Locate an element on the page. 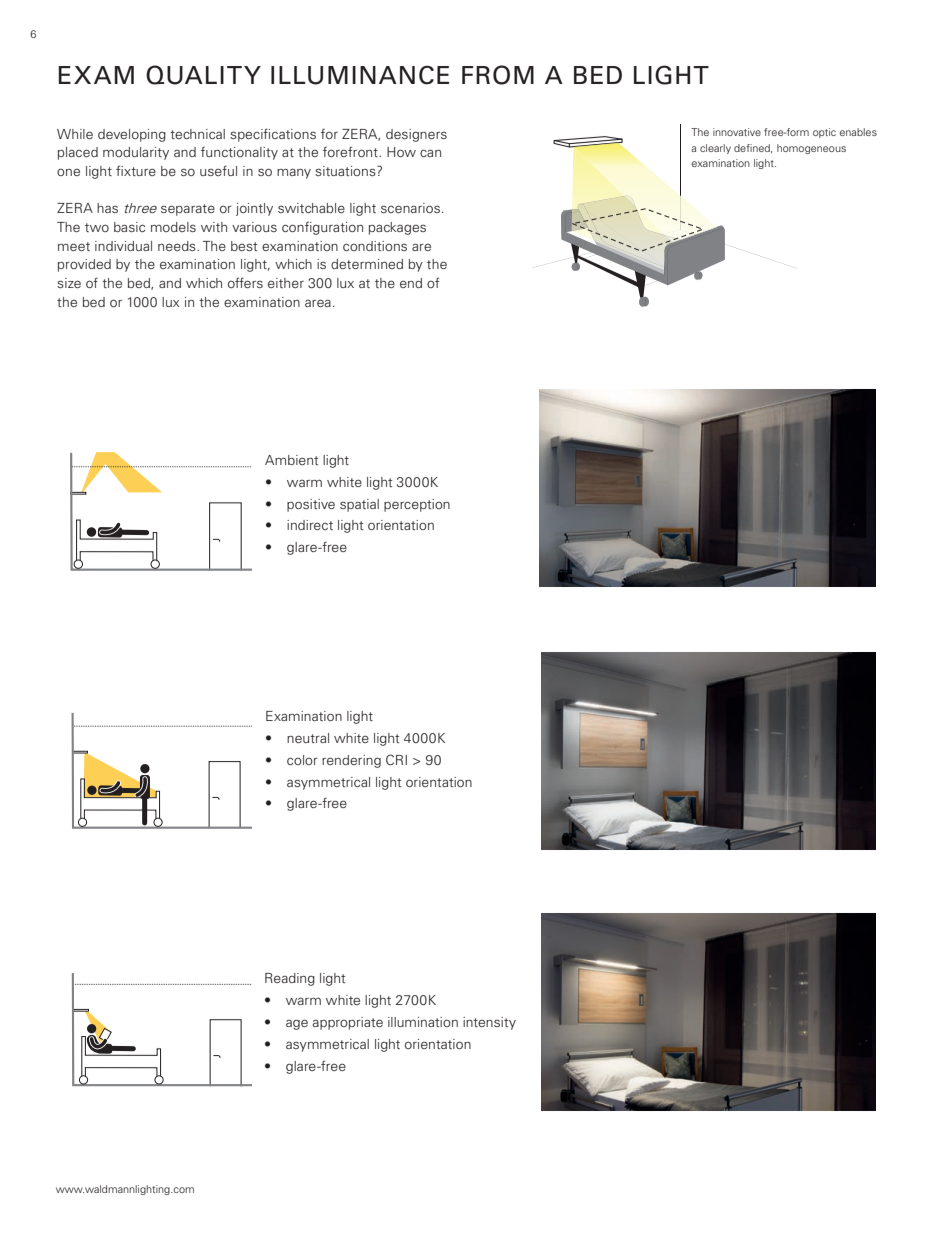  innovative is located at coordinates (737, 132).
